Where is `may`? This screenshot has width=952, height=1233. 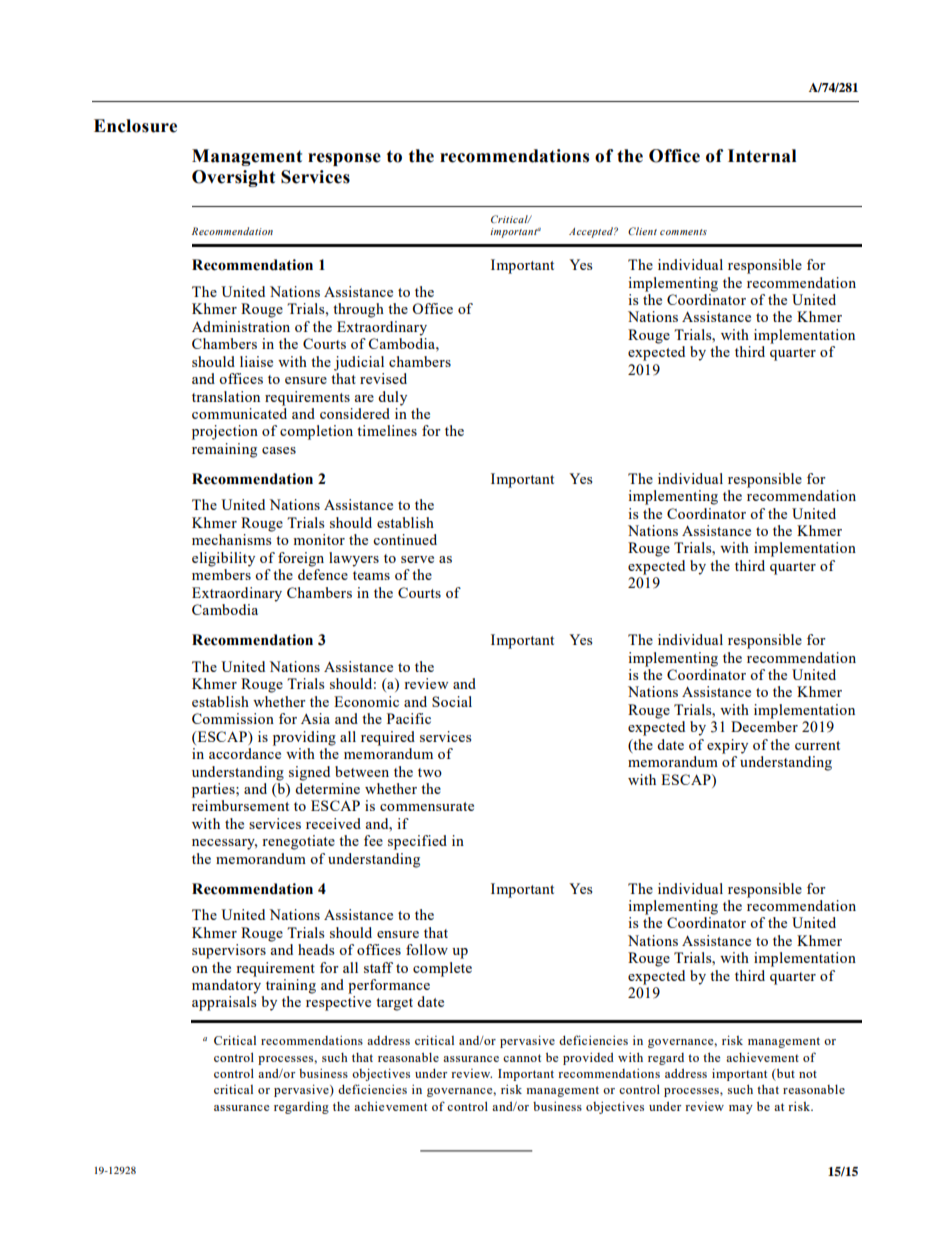
may is located at coordinates (741, 1109).
